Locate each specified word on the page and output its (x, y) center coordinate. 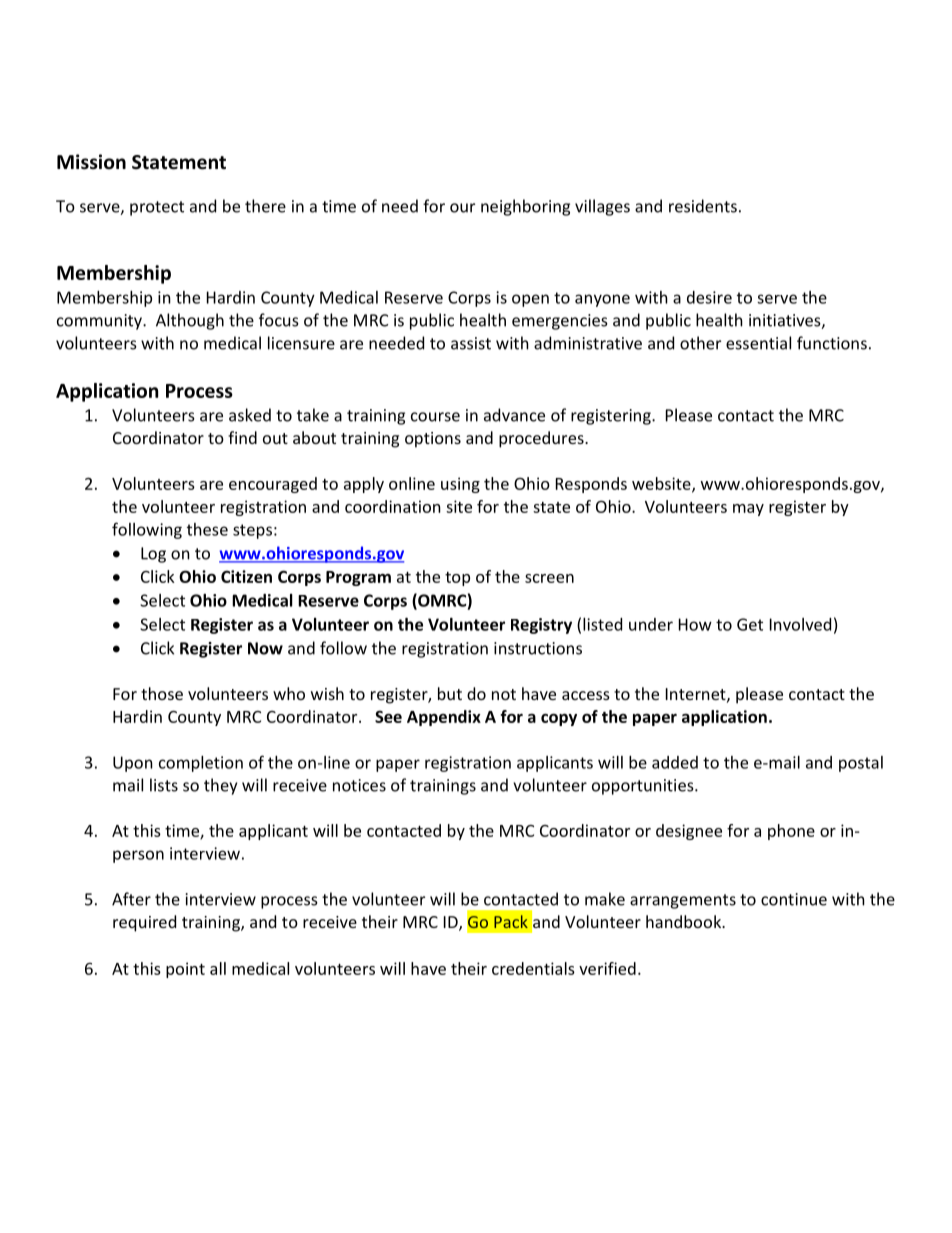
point (185, 970)
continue (794, 899)
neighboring (525, 207)
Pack (511, 921)
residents (703, 206)
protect (157, 208)
